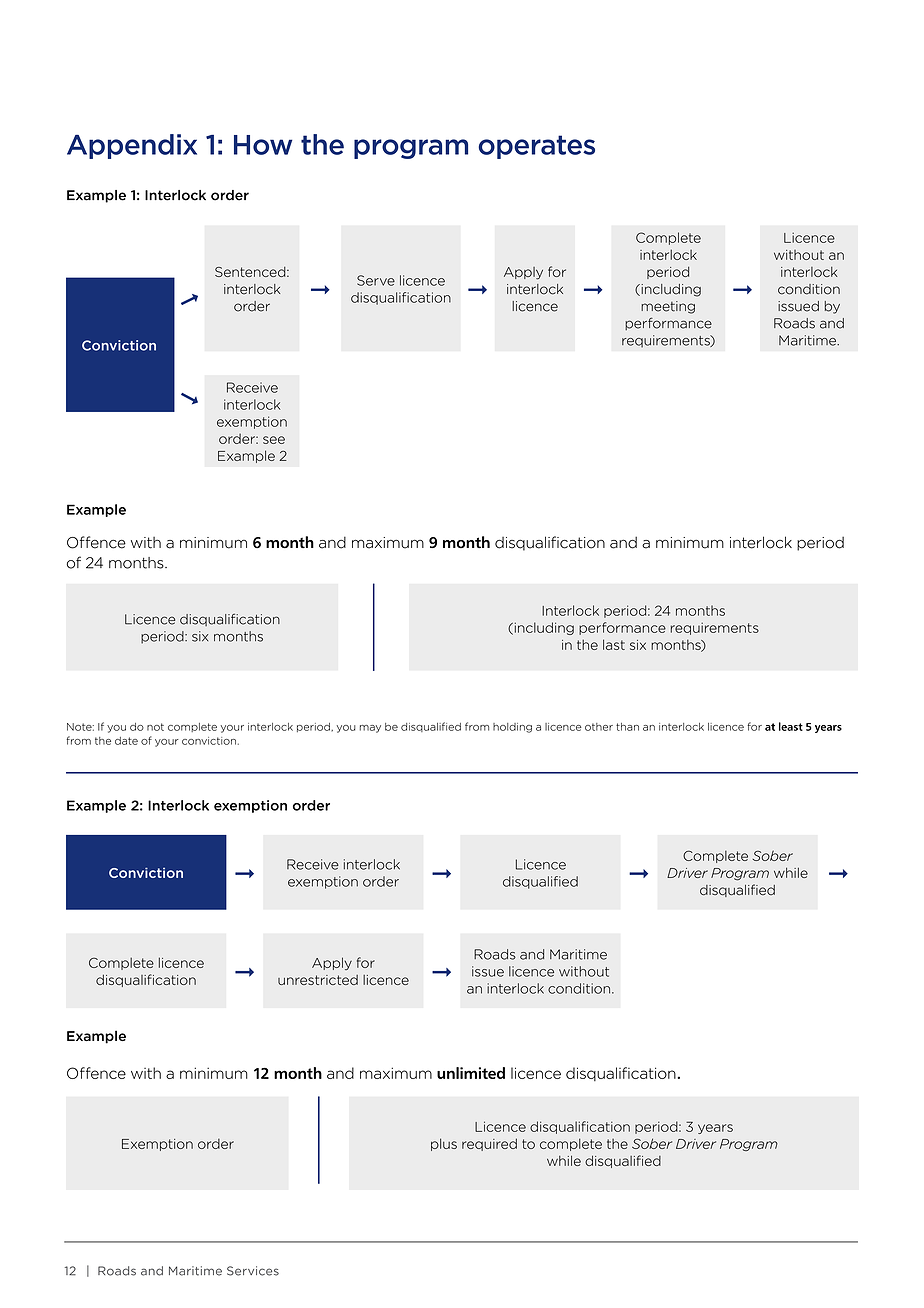 The image size is (924, 1308). I want to click on meeting, so click(668, 307).
